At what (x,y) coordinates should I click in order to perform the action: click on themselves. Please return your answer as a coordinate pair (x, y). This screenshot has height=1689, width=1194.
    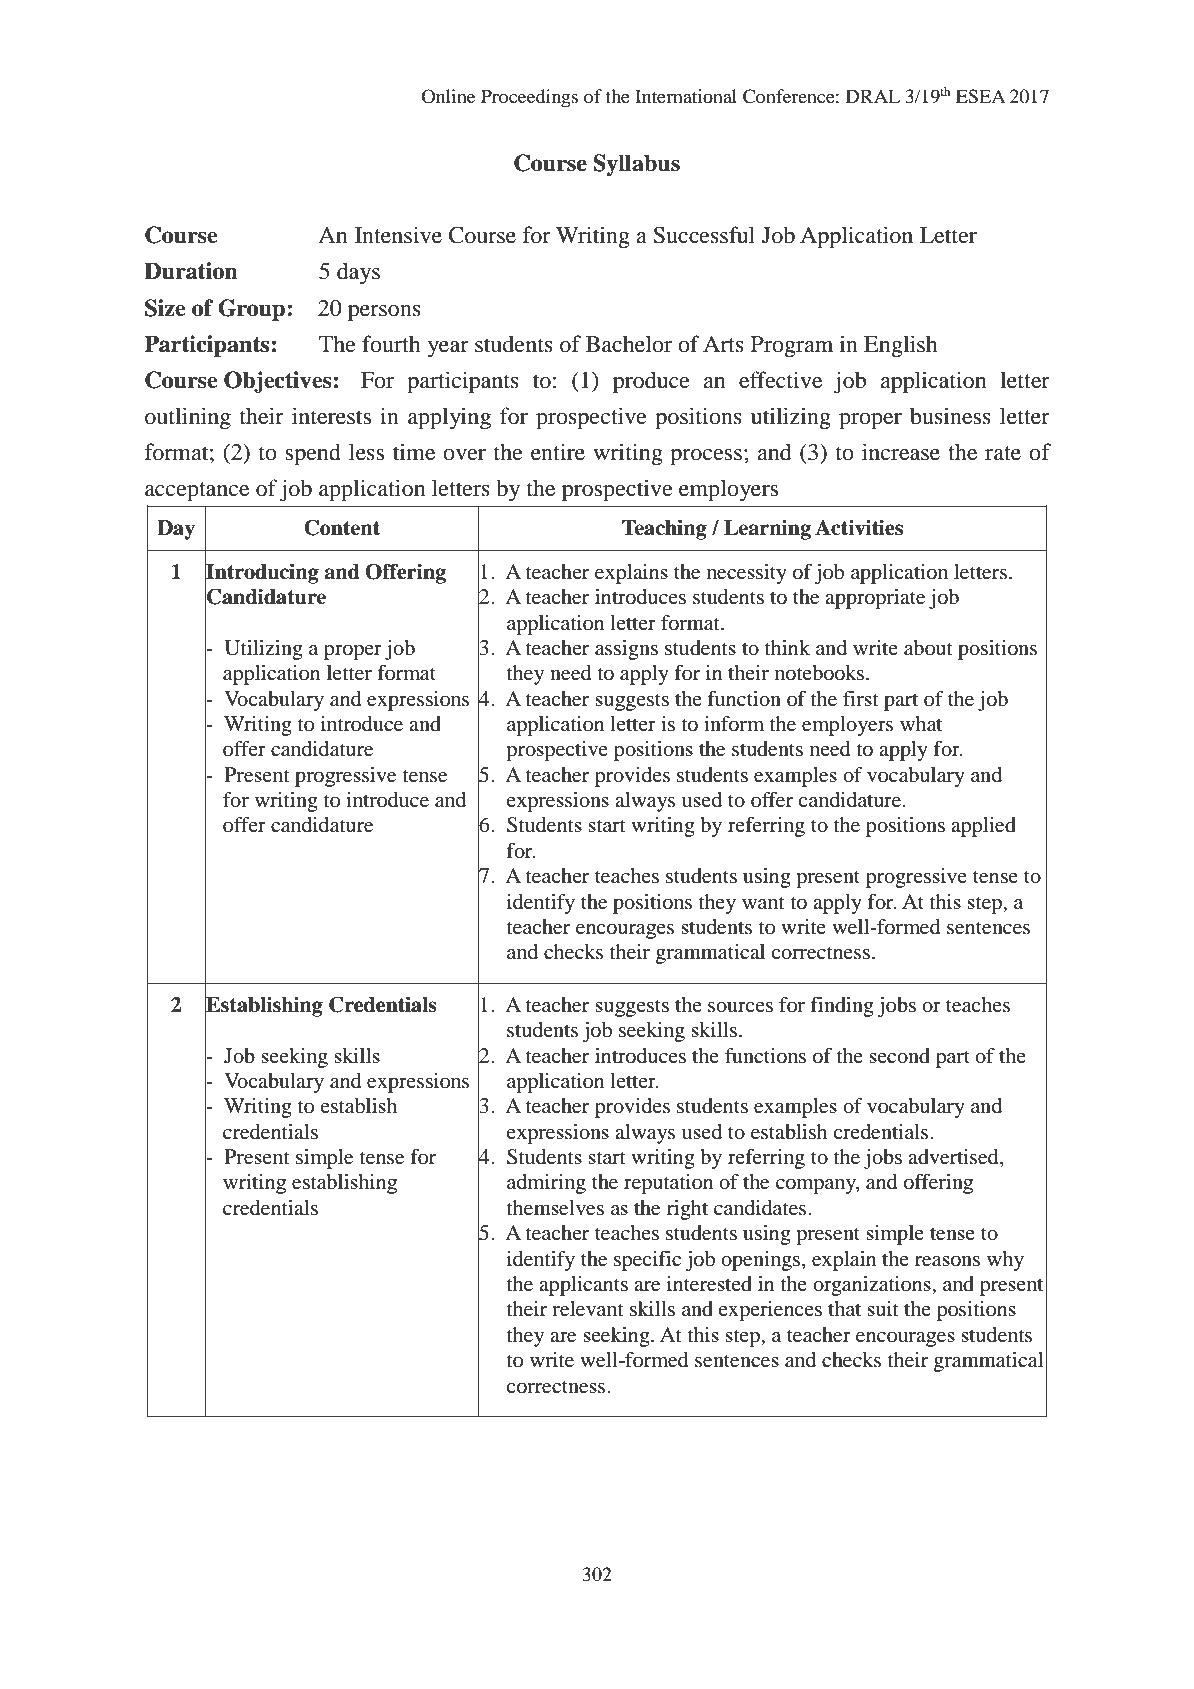
    Looking at the image, I should click on (555, 1208).
